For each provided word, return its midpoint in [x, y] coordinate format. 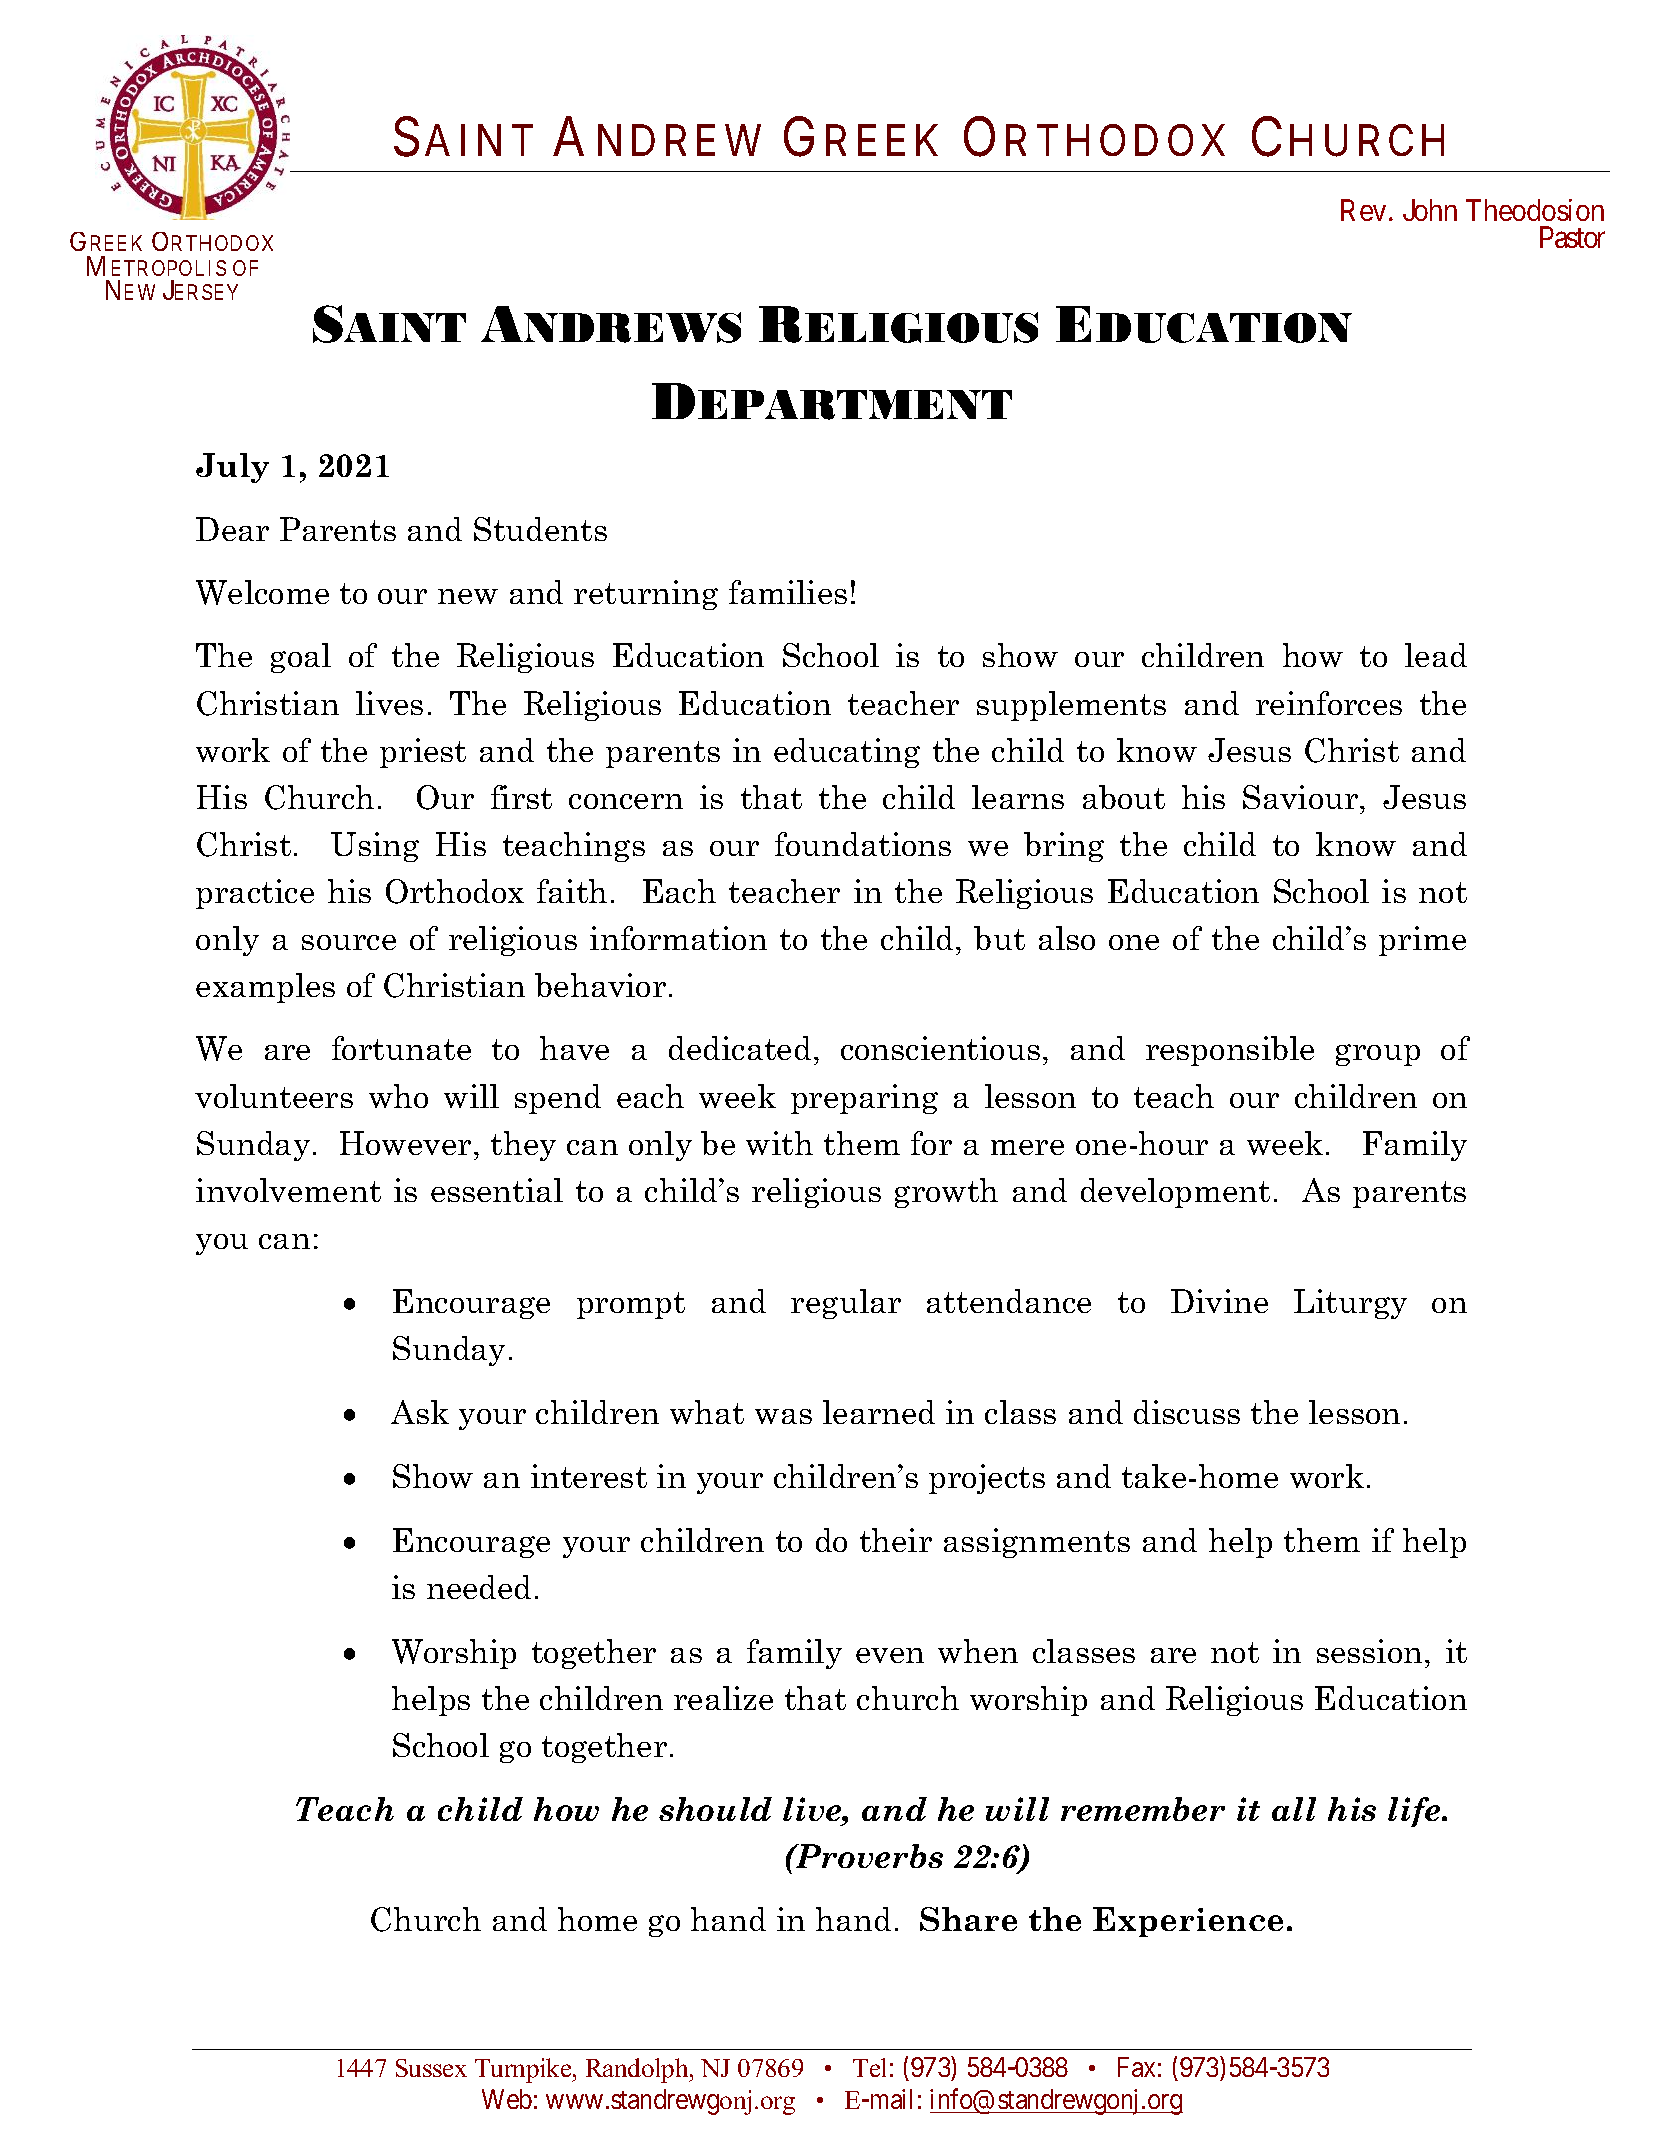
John [1430, 210]
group [1378, 1055]
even [890, 1655]
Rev [1363, 210]
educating [847, 753]
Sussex [431, 2068]
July [232, 468]
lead [1436, 655]
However [405, 1143]
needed [479, 1587]
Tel [869, 2067]
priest [423, 753]
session [1369, 1651]
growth [946, 1193]
